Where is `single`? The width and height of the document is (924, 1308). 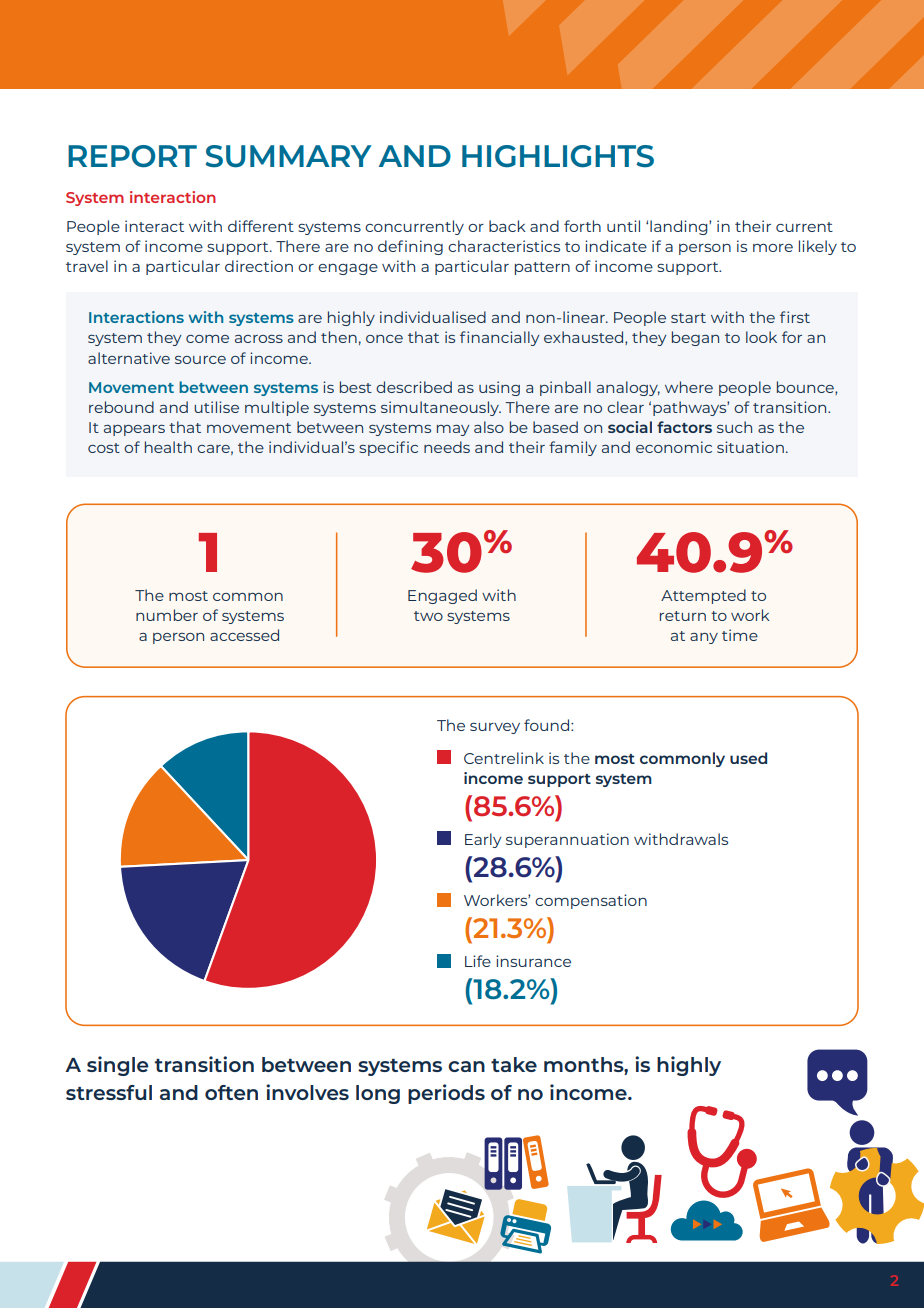 single is located at coordinates (117, 1066).
